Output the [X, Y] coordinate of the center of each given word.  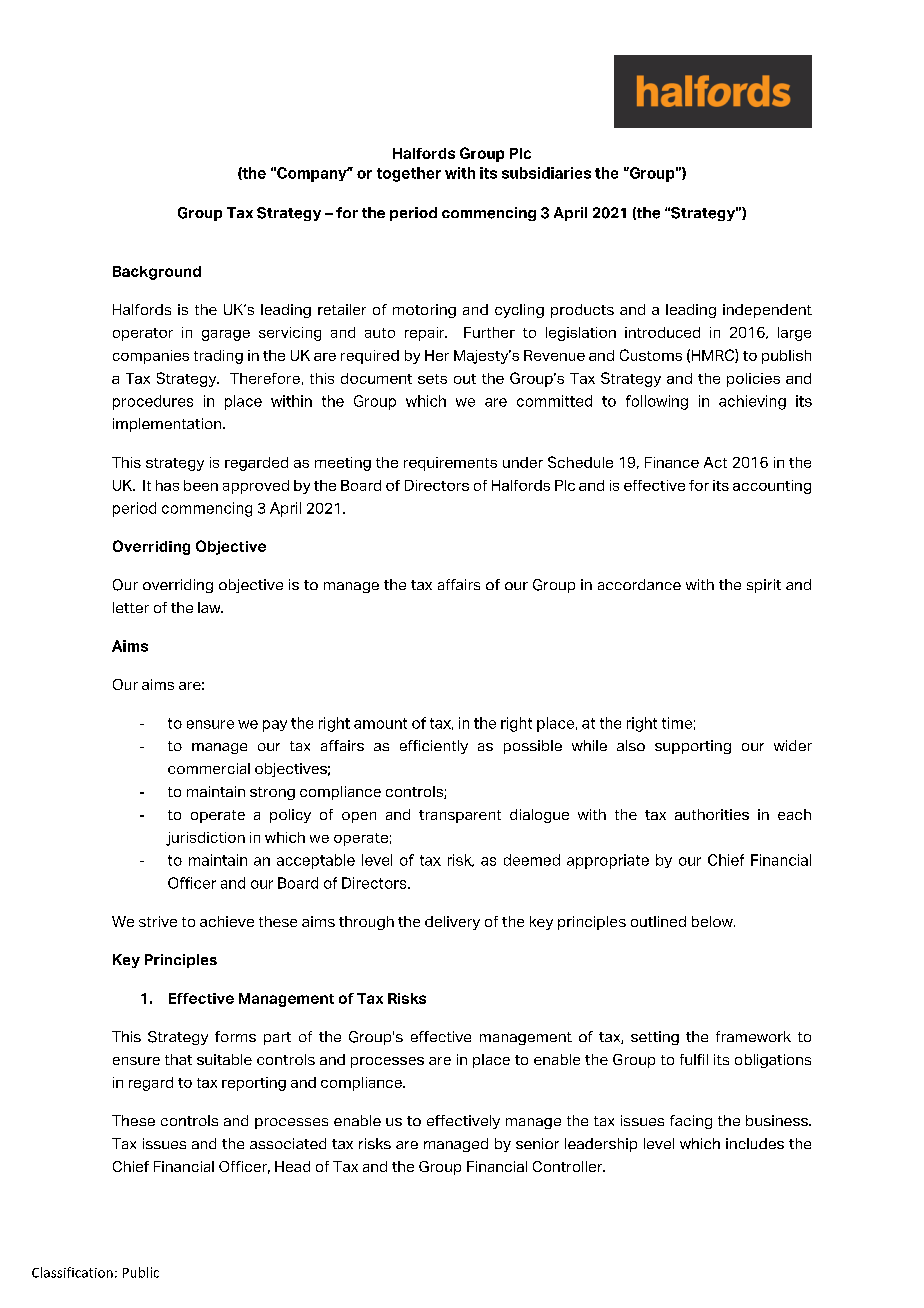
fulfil [694, 1059]
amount [380, 723]
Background [157, 273]
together [409, 174]
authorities [712, 814]
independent [767, 311]
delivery [452, 923]
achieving [752, 402]
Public [141, 1272]
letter [131, 607]
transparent [460, 816]
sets [432, 379]
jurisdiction [205, 839]
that [178, 1059]
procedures [153, 402]
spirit [764, 586]
